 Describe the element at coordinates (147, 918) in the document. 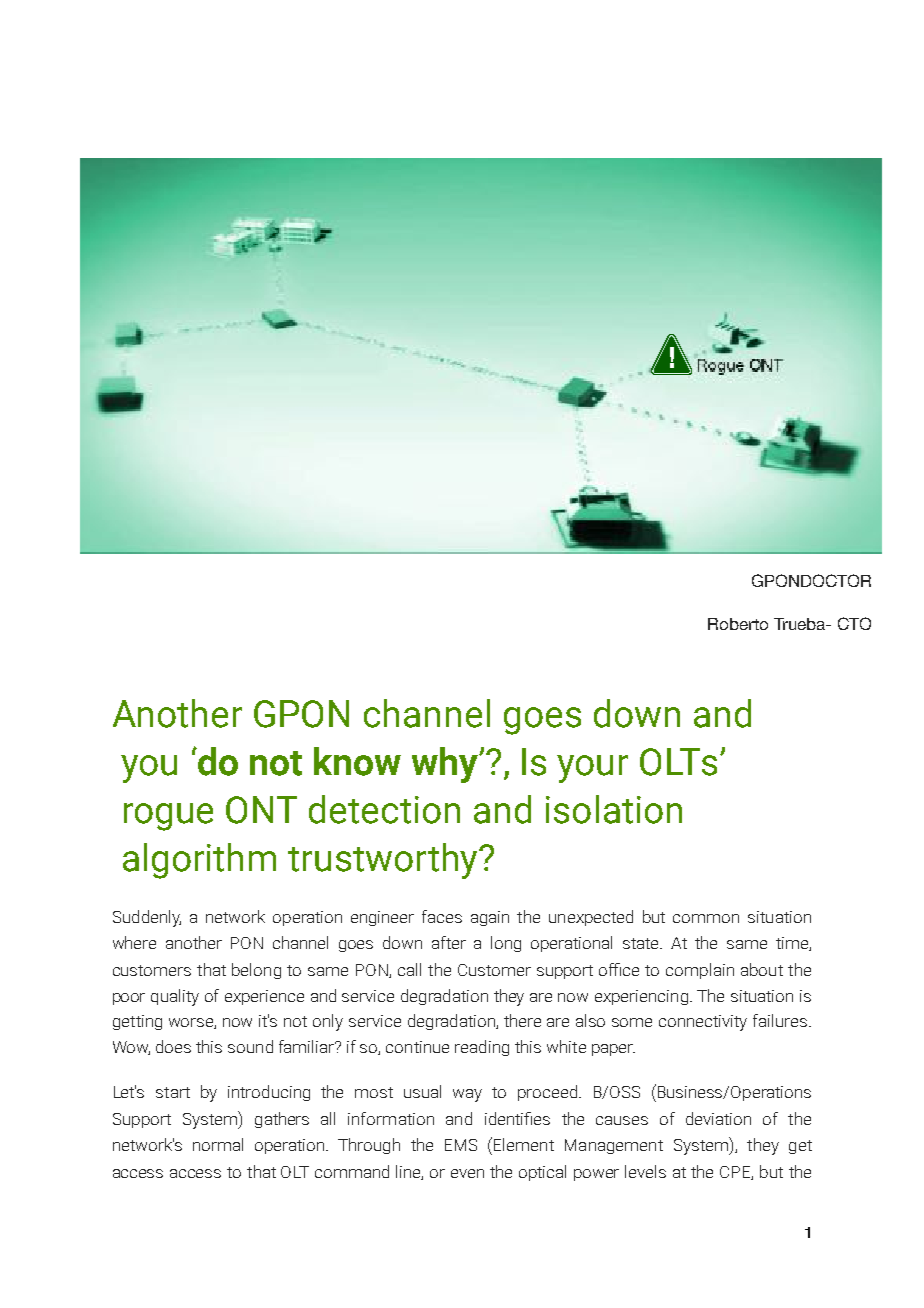

I see `Suddenly` at that location.
